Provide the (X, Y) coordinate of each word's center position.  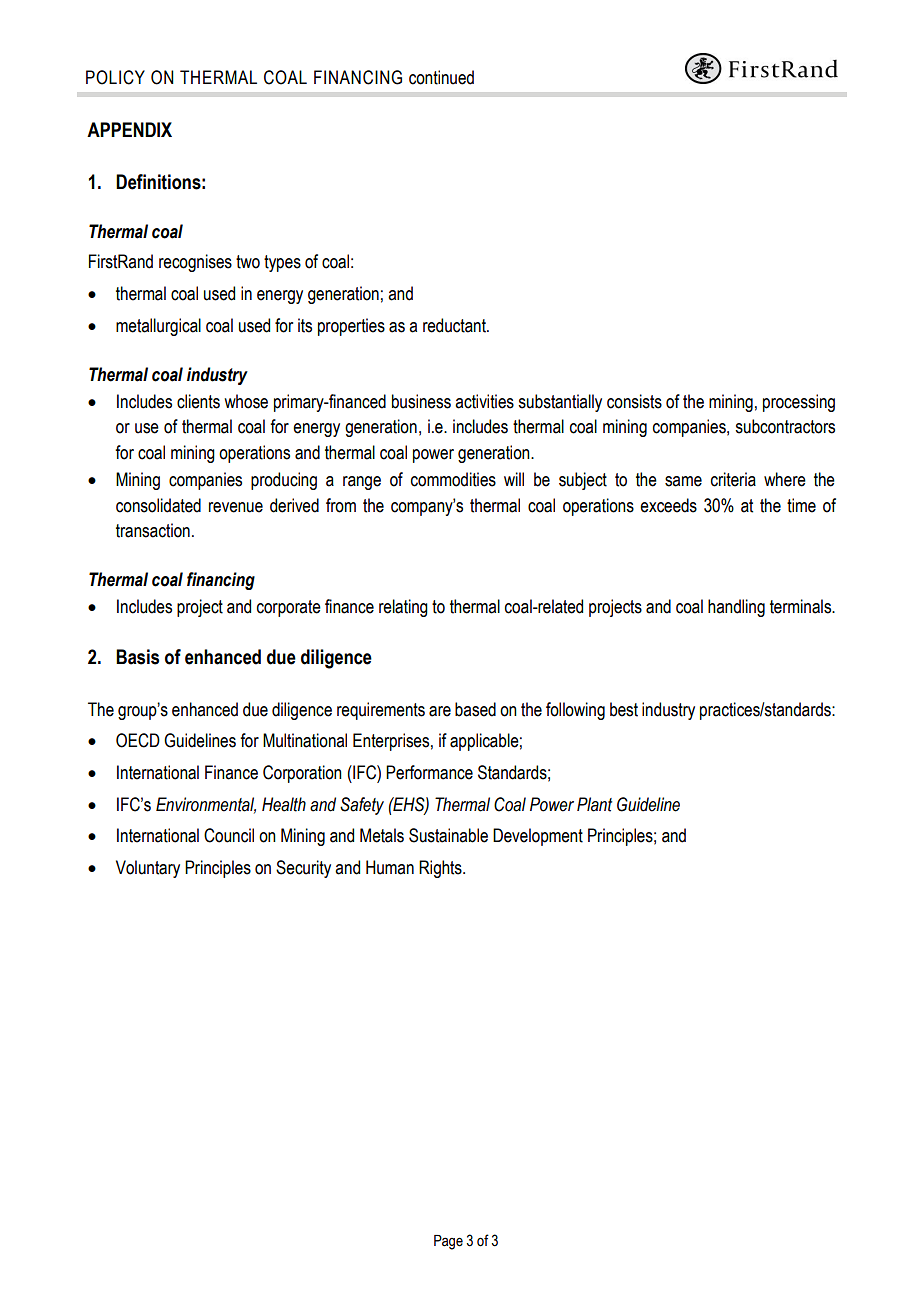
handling (736, 608)
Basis (137, 657)
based (475, 709)
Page (448, 1242)
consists (634, 401)
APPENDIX (129, 129)
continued (441, 77)
